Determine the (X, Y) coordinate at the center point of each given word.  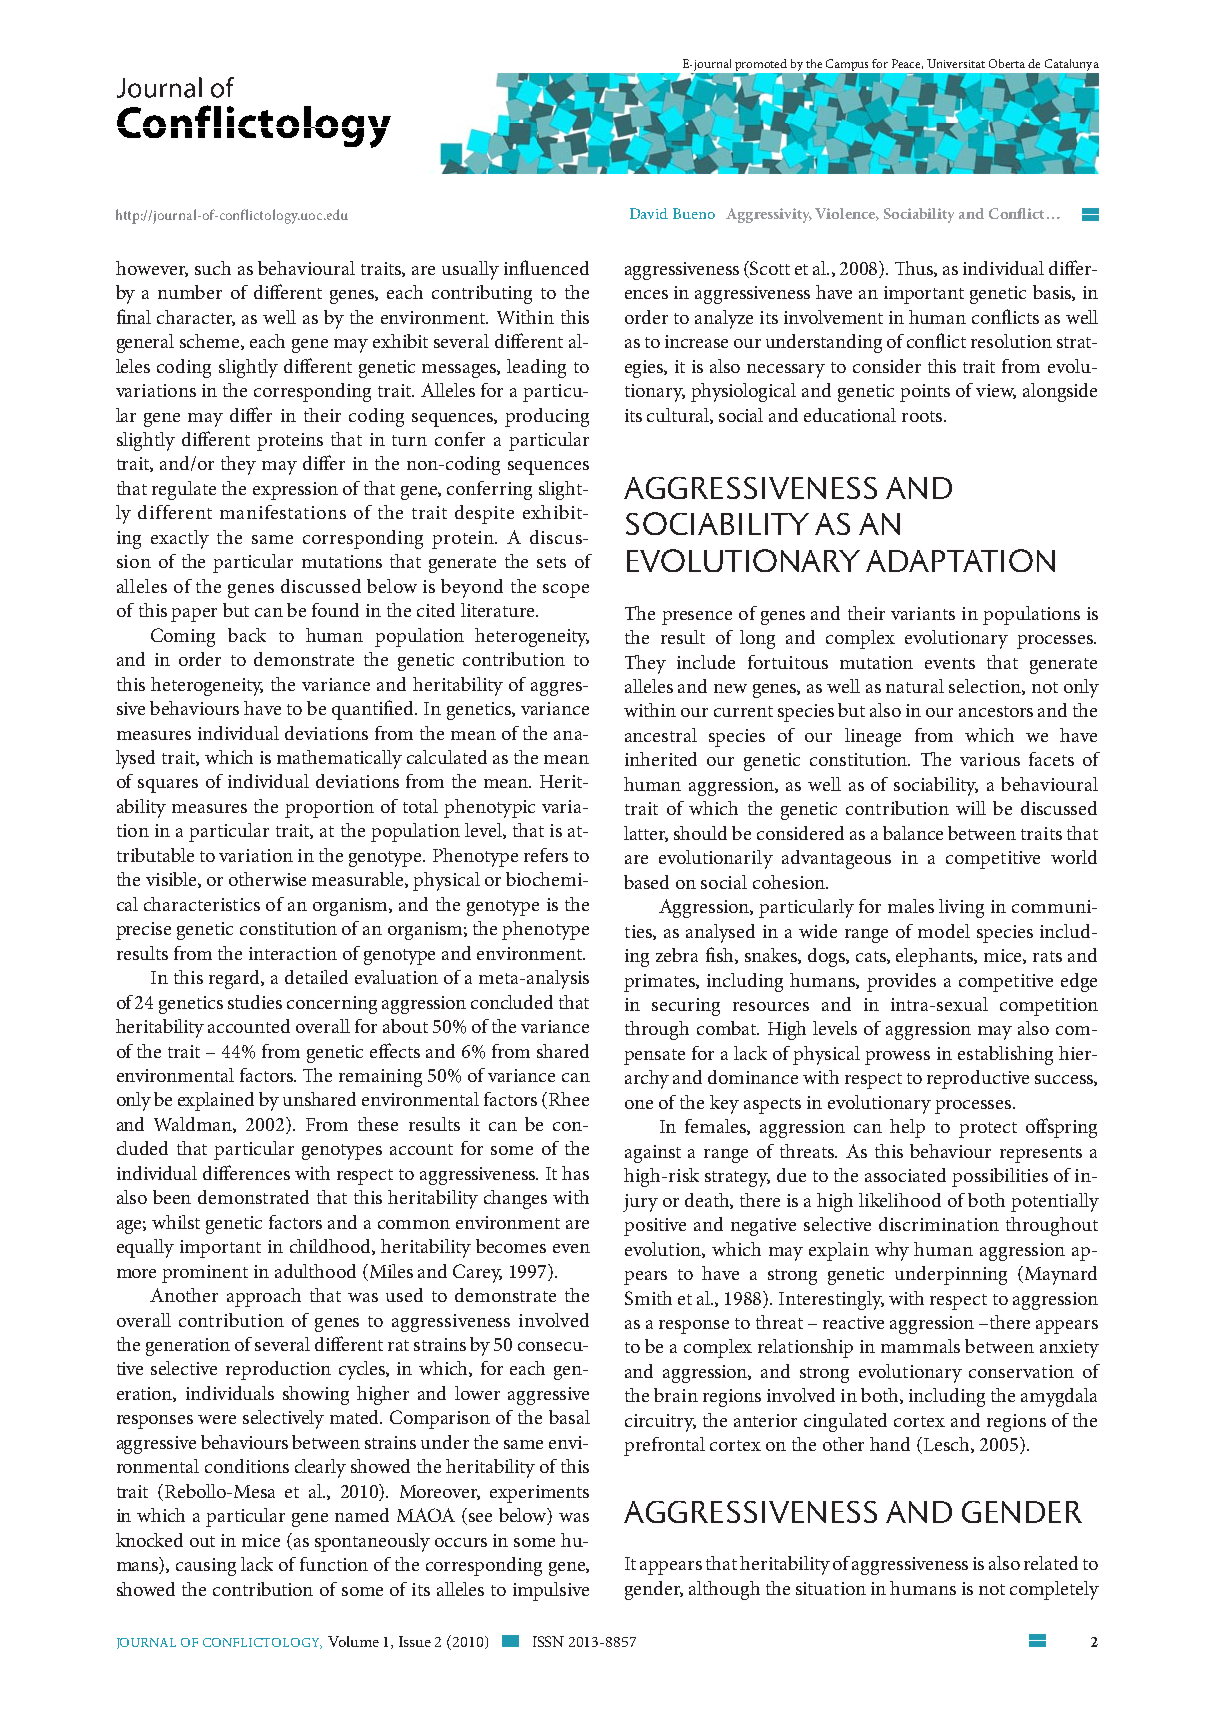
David (649, 213)
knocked (149, 1540)
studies (255, 1002)
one (639, 1104)
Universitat (956, 63)
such (213, 268)
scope (566, 591)
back (247, 635)
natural (915, 686)
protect (988, 1130)
